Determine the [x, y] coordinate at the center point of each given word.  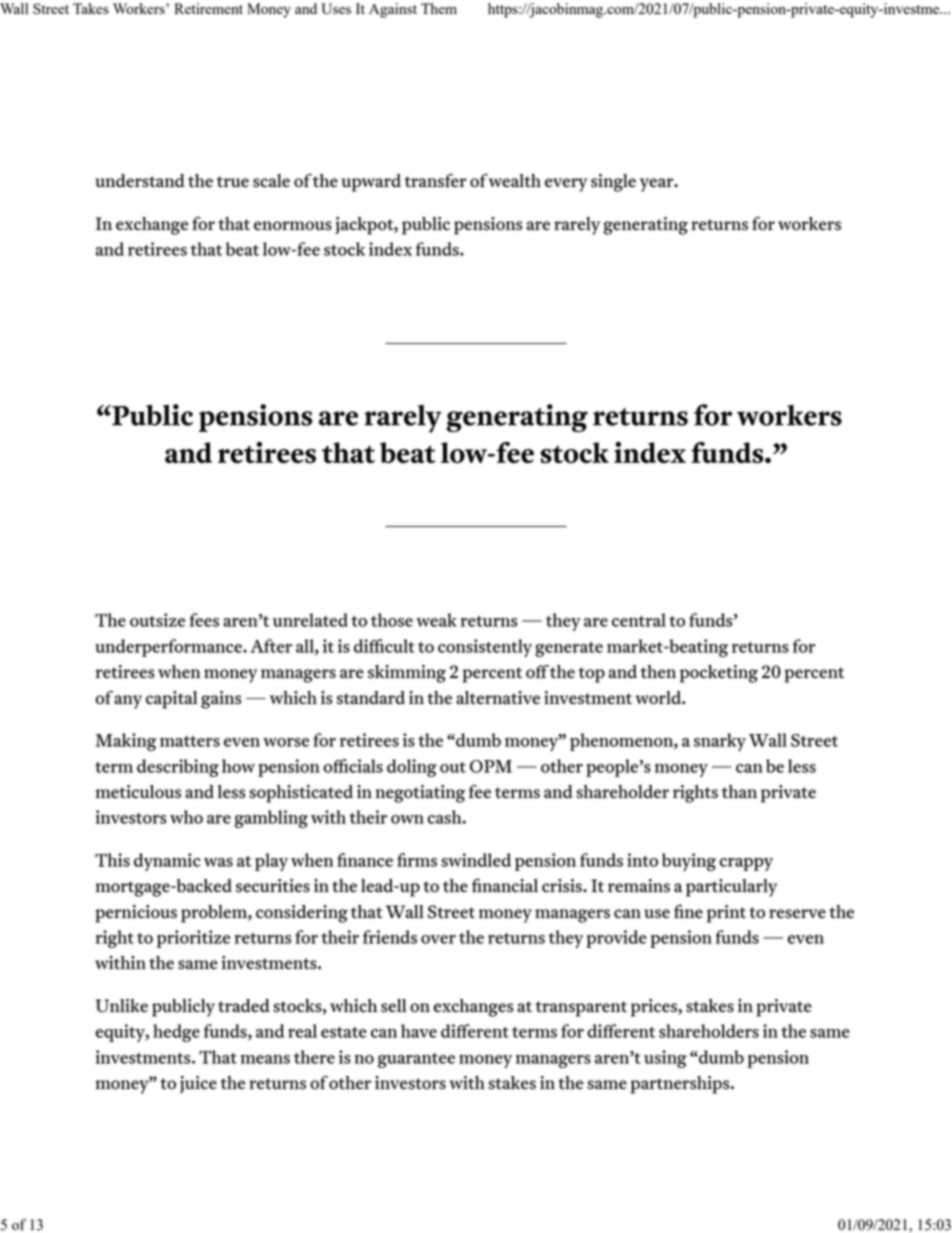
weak [436, 620]
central [639, 620]
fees [204, 620]
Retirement [208, 8]
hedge [176, 1033]
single [613, 183]
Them [439, 8]
